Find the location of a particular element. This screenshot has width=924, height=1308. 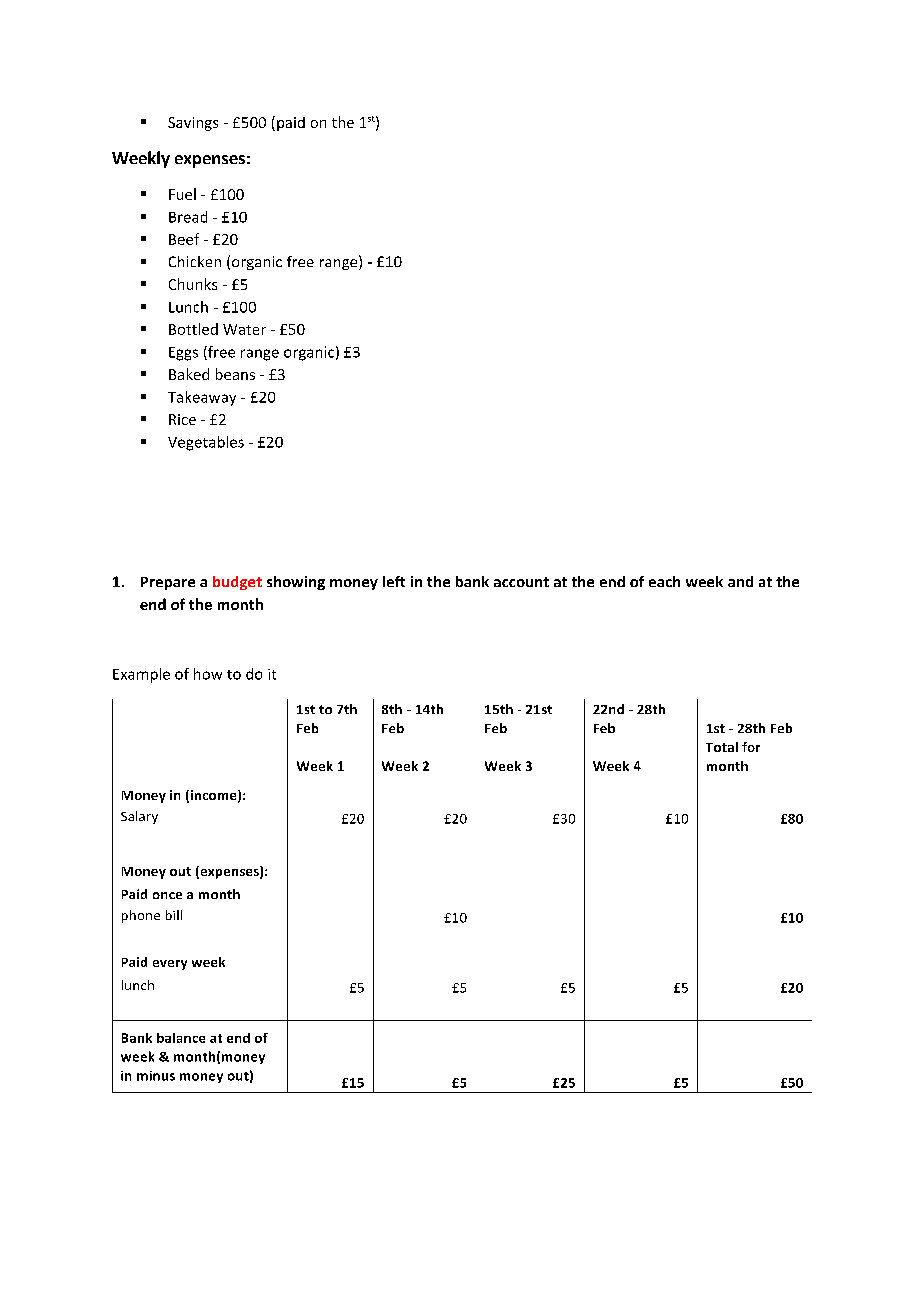

Savings is located at coordinates (193, 124).
